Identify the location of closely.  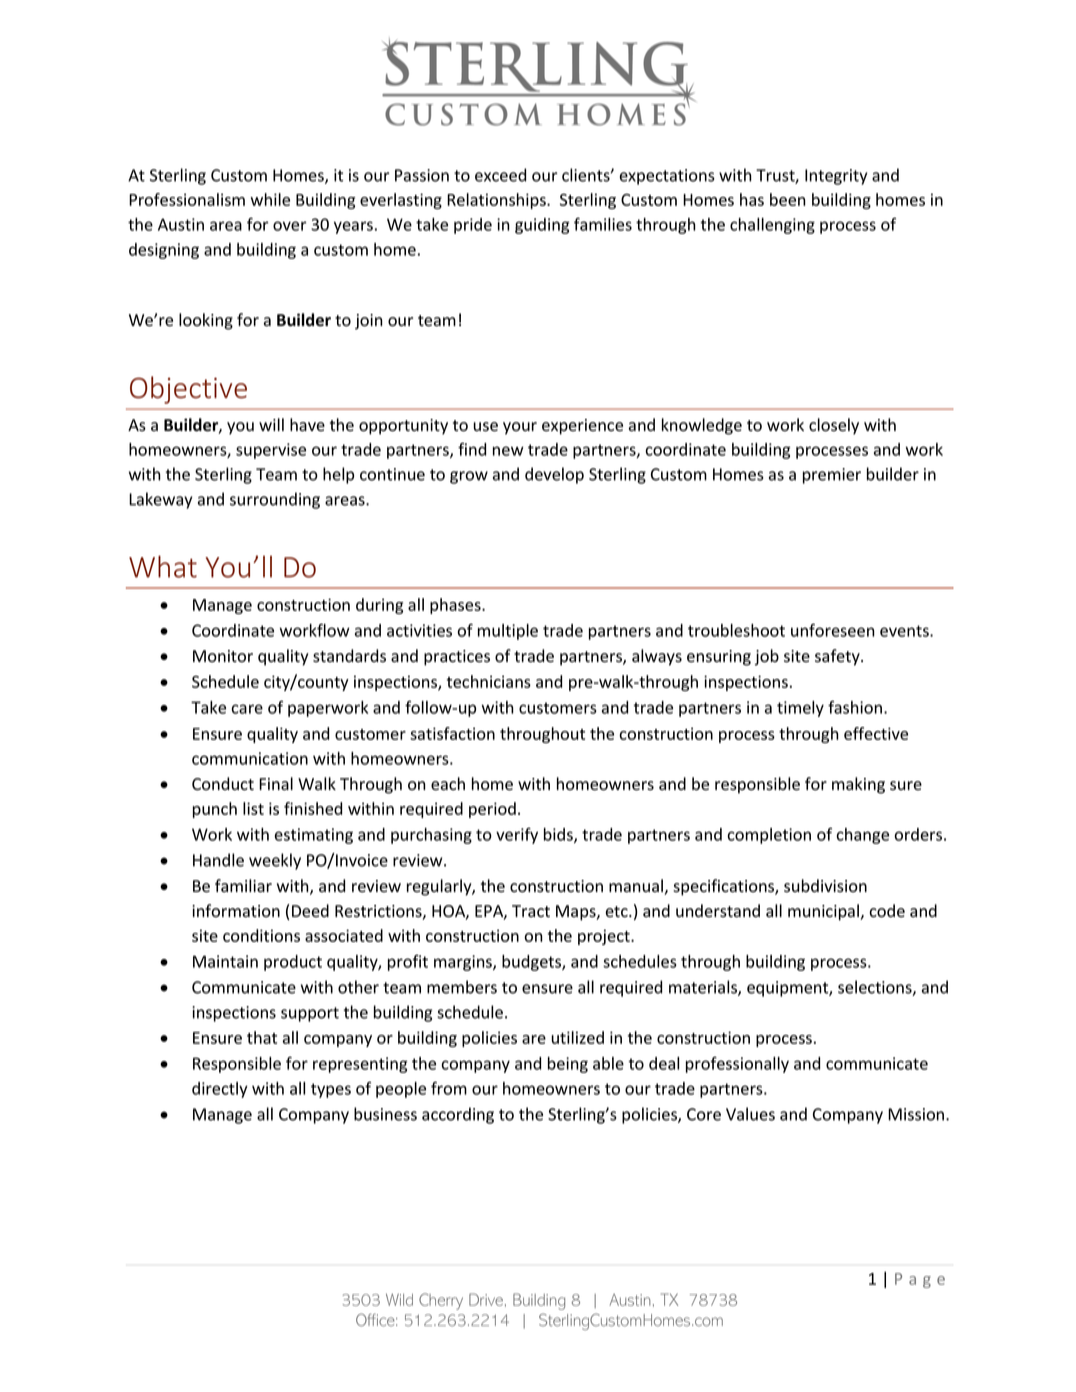
(834, 426).
